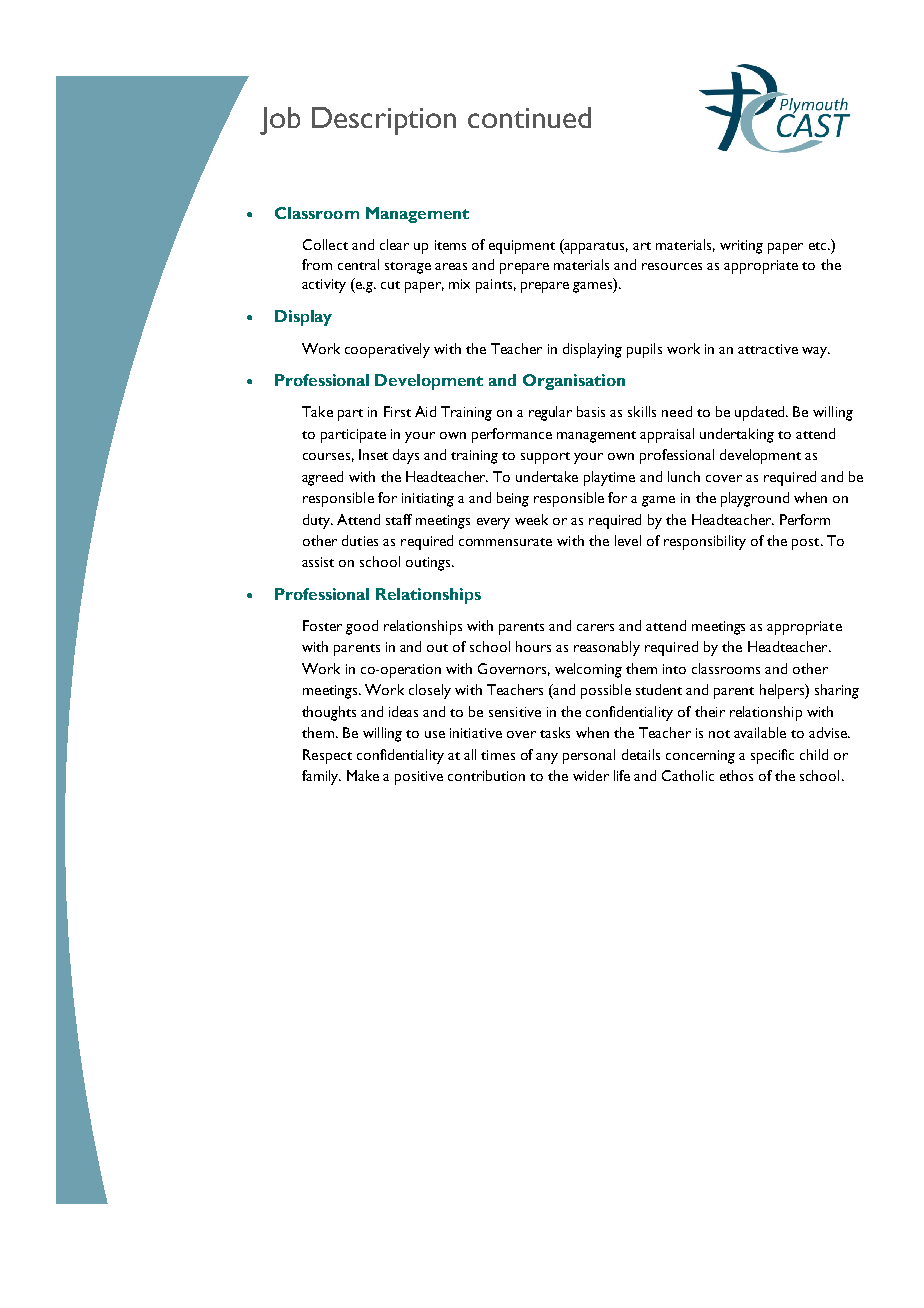 This document has height=1308, width=924. Describe the element at coordinates (574, 382) in the document. I see `Organisation` at that location.
